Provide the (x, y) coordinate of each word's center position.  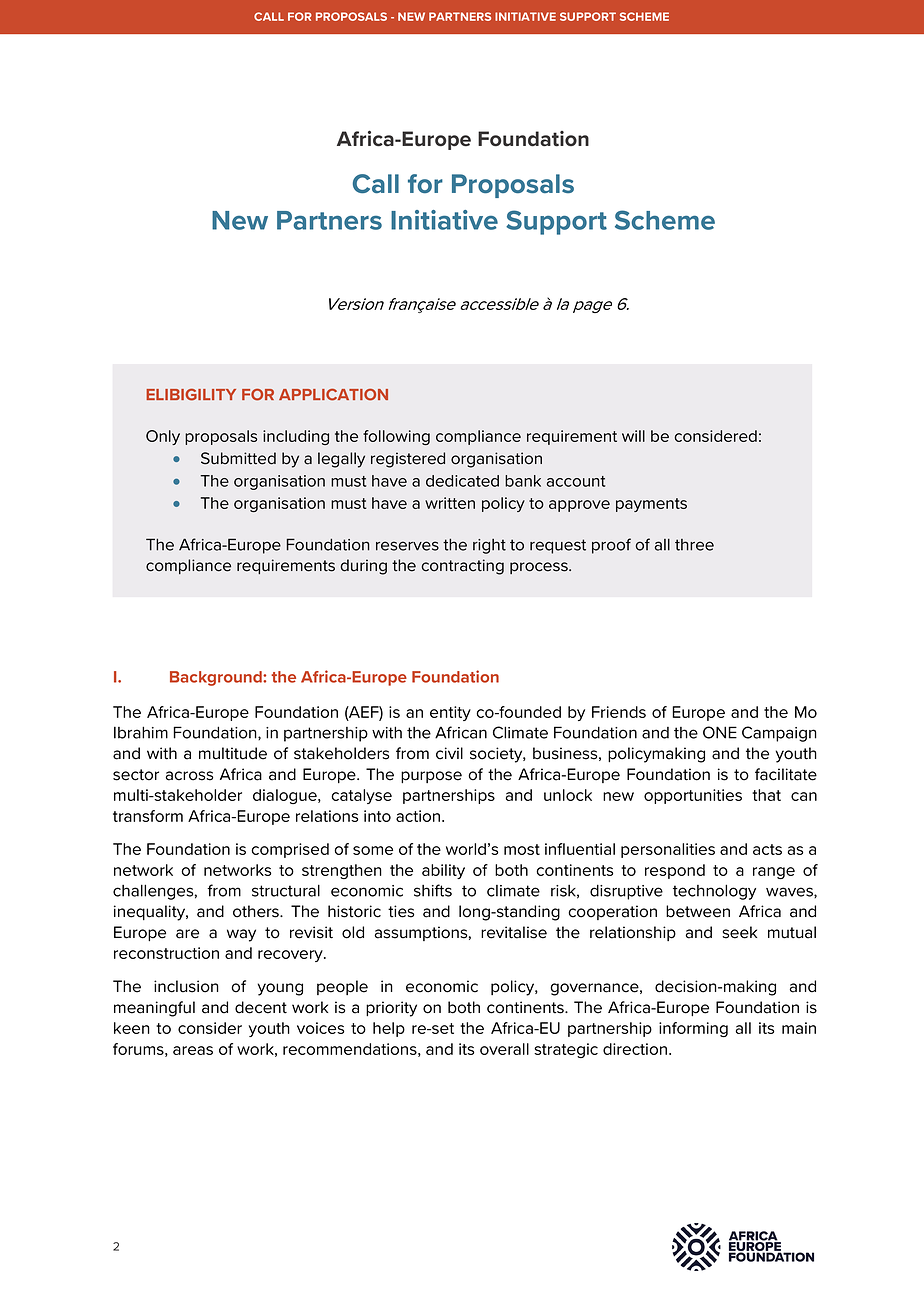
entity (450, 713)
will (633, 436)
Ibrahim (141, 732)
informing (693, 1029)
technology (714, 892)
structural (286, 890)
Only (163, 437)
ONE (720, 732)
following (396, 437)
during (364, 567)
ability (443, 871)
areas (193, 1050)
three (694, 545)
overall (504, 1049)
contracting (463, 567)
